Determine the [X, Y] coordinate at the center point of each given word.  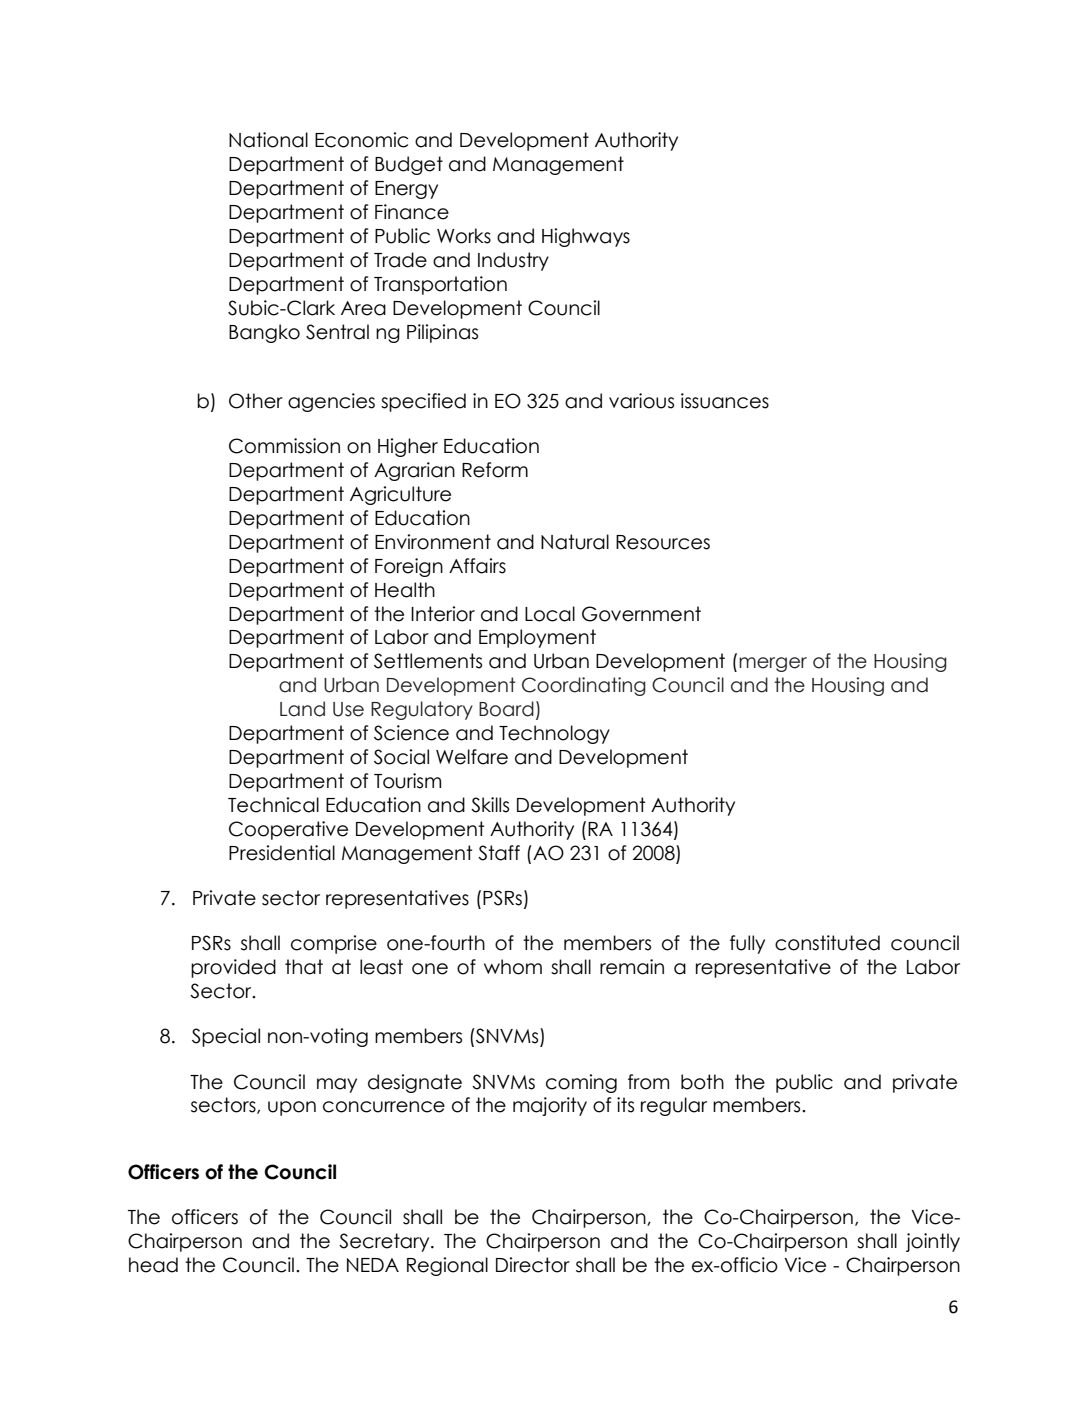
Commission [284, 446]
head [153, 1265]
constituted [827, 943]
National [268, 140]
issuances [725, 401]
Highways [586, 237]
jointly [933, 1242]
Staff [499, 853]
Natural [575, 542]
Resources [663, 542]
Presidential [282, 853]
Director [533, 1265]
